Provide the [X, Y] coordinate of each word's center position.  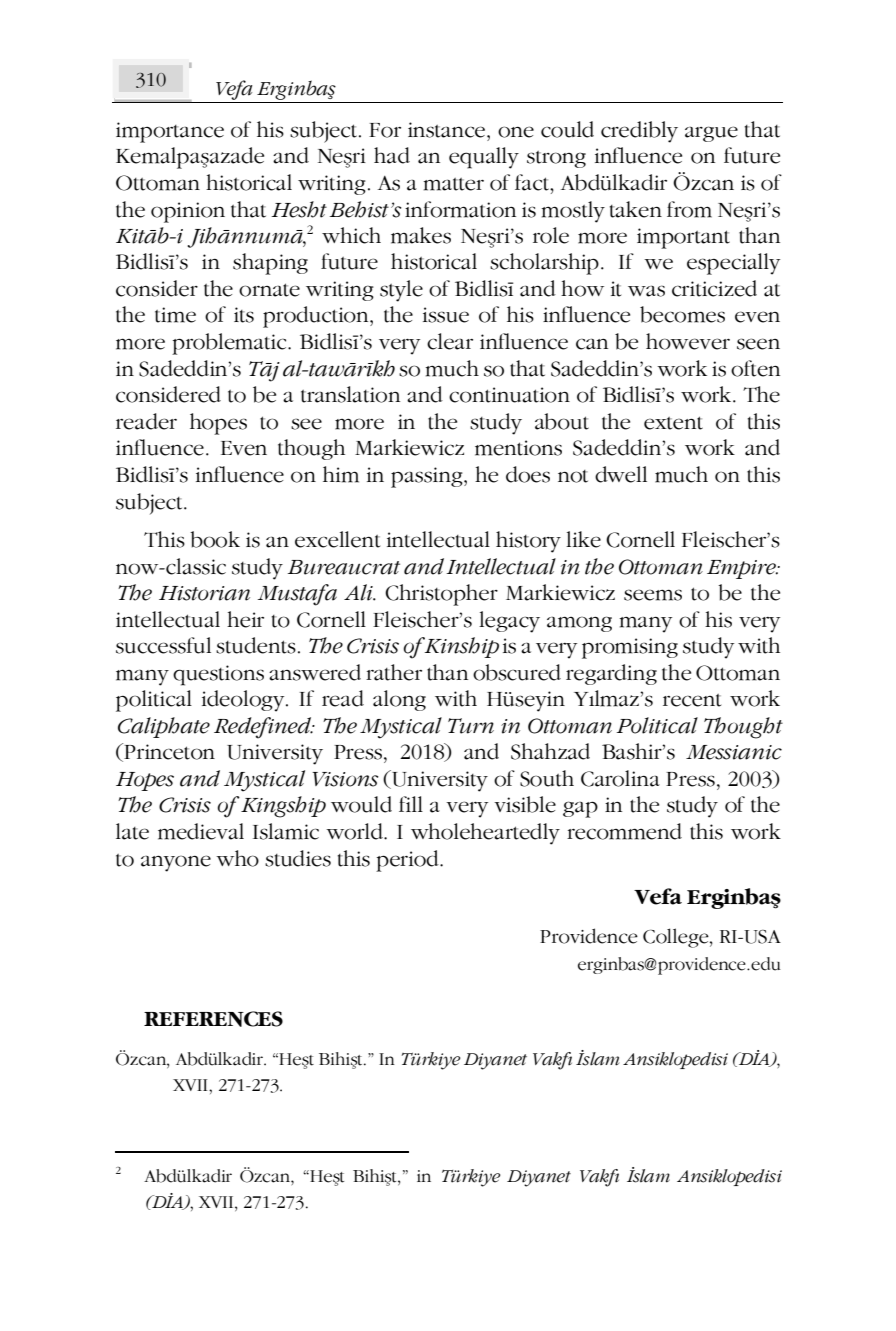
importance [170, 132]
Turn [471, 726]
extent [673, 423]
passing [428, 477]
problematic [230, 344]
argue [711, 134]
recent [692, 700]
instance [448, 130]
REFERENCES [213, 1019]
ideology [244, 701]
